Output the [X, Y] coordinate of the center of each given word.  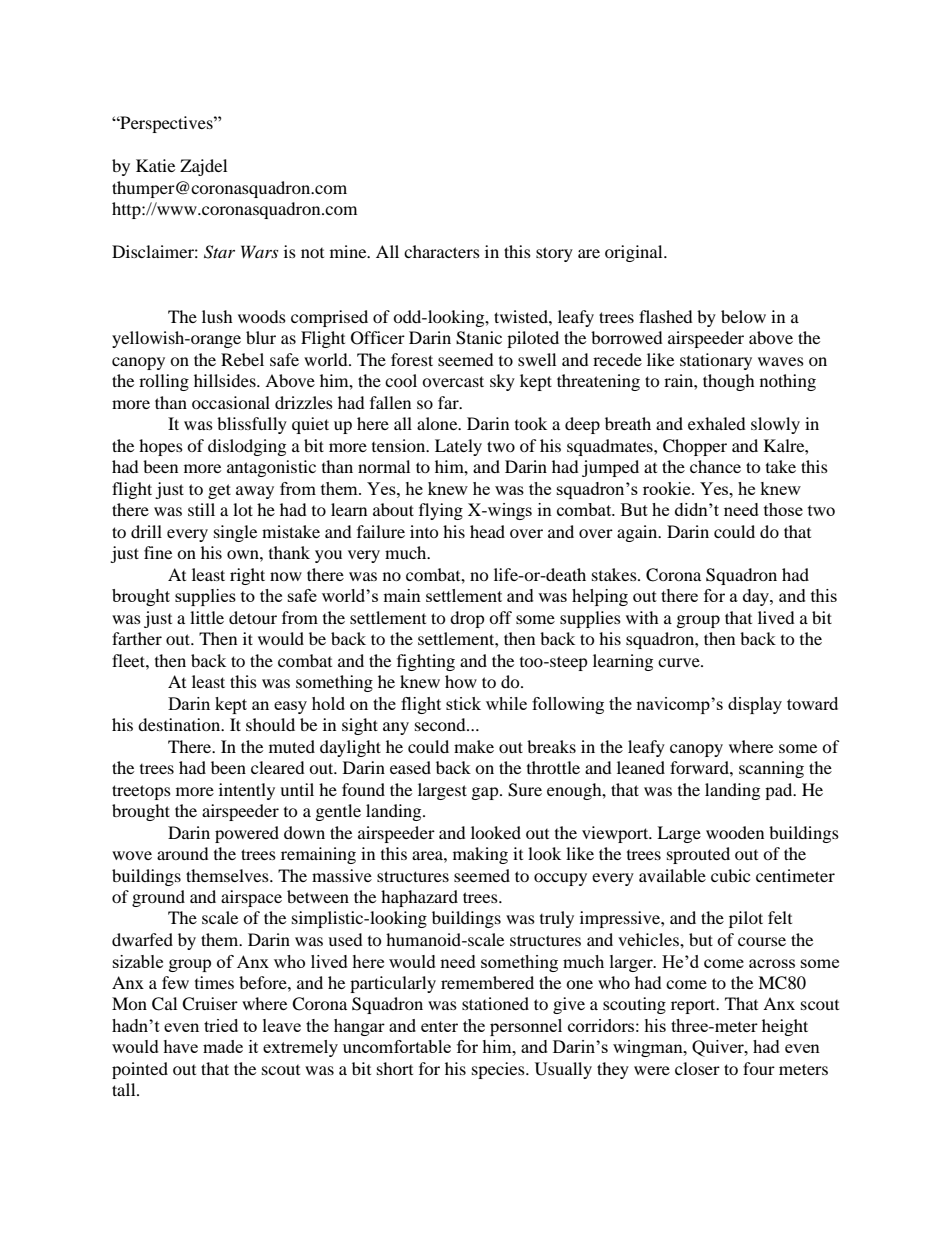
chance [715, 466]
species [499, 1070]
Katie [155, 165]
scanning [771, 769]
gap [486, 793]
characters [442, 251]
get [219, 491]
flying [441, 511]
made [223, 1046]
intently [247, 791]
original [635, 253]
